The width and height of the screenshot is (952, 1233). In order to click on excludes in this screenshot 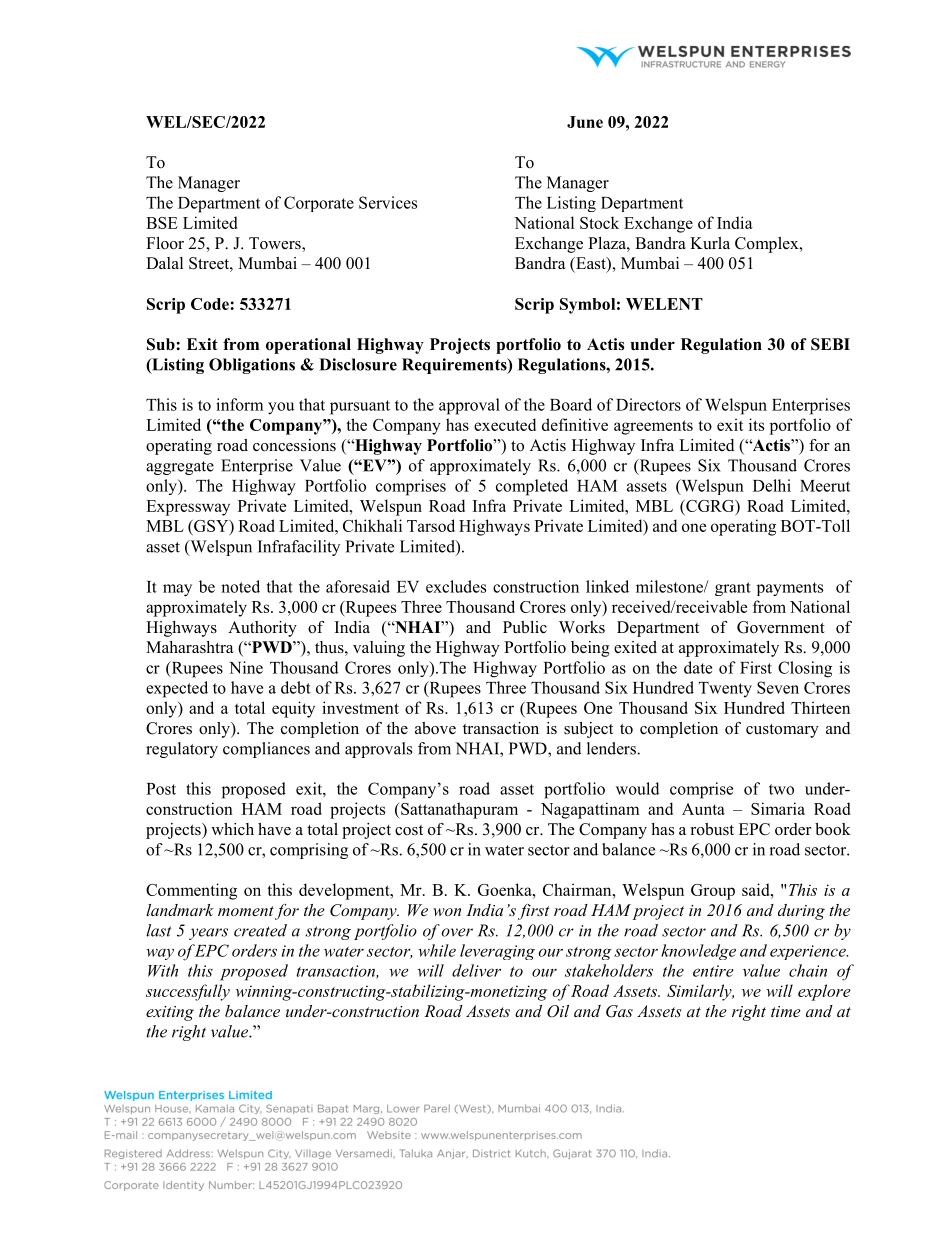, I will do `click(456, 586)`.
